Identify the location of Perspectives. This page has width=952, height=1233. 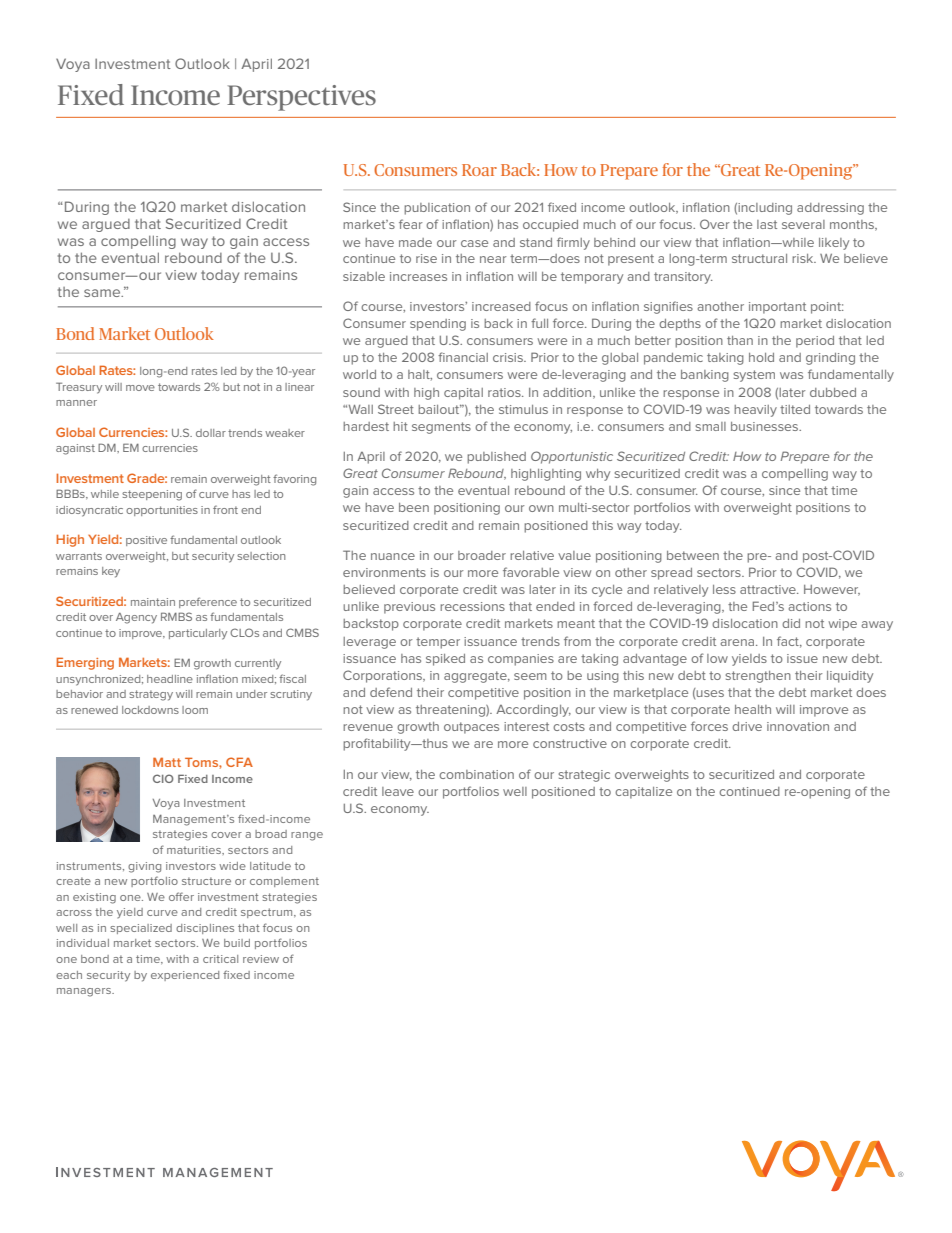
(301, 98).
